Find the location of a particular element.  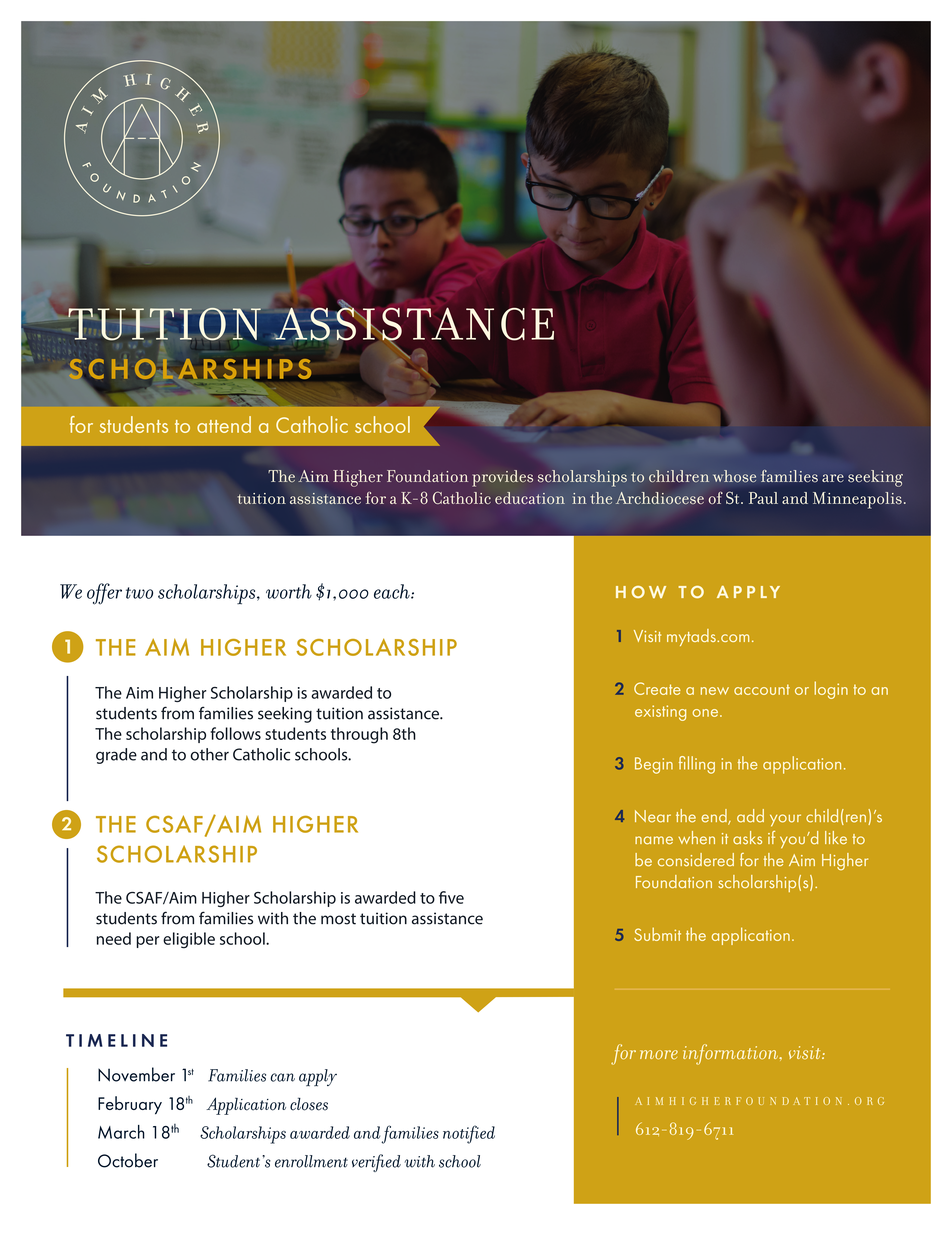

account is located at coordinates (762, 689).
